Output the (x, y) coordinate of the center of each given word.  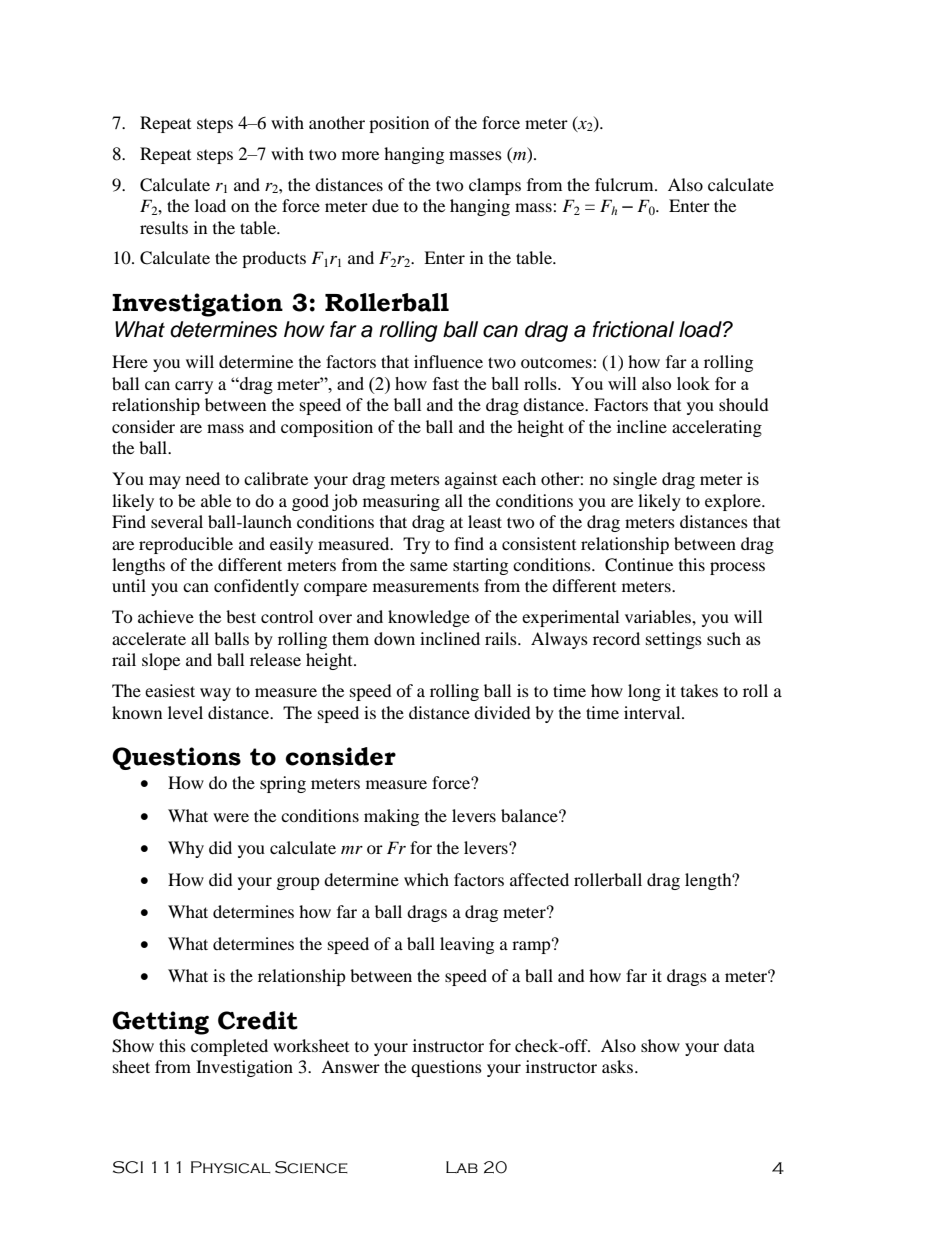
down (394, 638)
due (385, 205)
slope (161, 661)
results (164, 227)
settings (674, 640)
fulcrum (625, 184)
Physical (231, 1167)
